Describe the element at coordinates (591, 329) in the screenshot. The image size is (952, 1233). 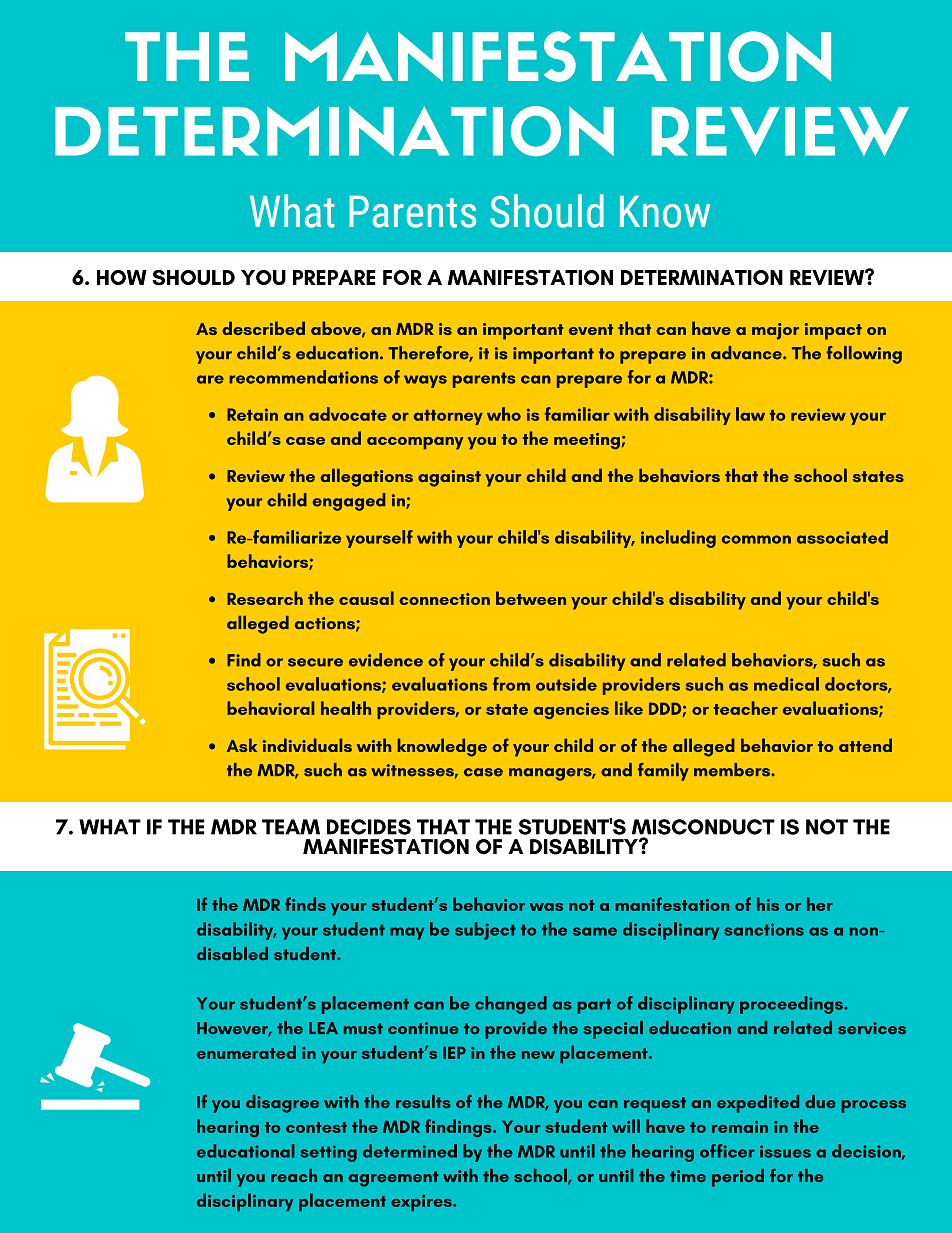
I see `event` at that location.
